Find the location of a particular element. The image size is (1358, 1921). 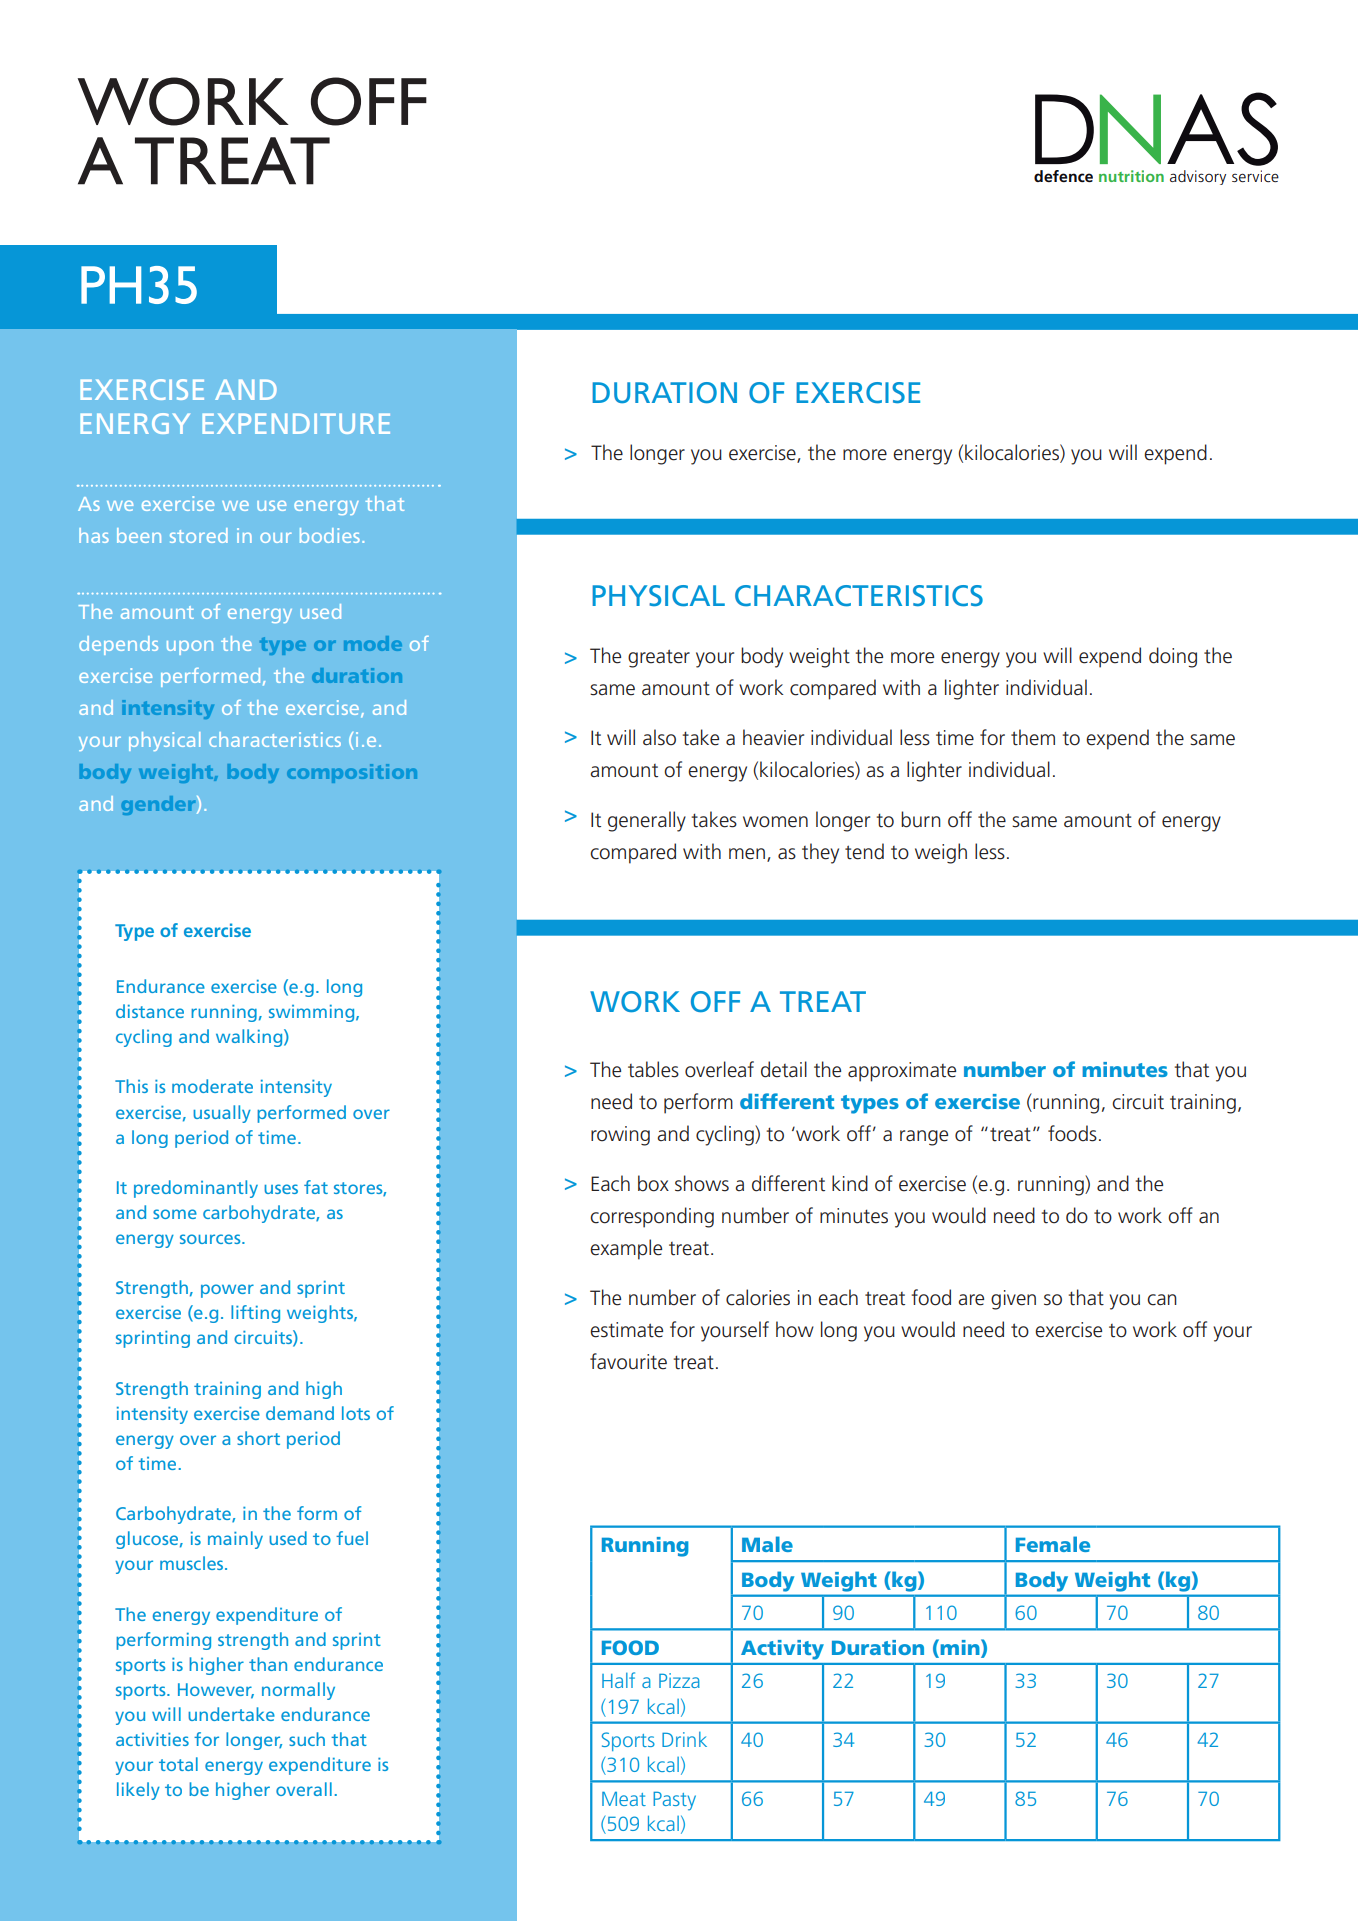

total is located at coordinates (178, 1764).
